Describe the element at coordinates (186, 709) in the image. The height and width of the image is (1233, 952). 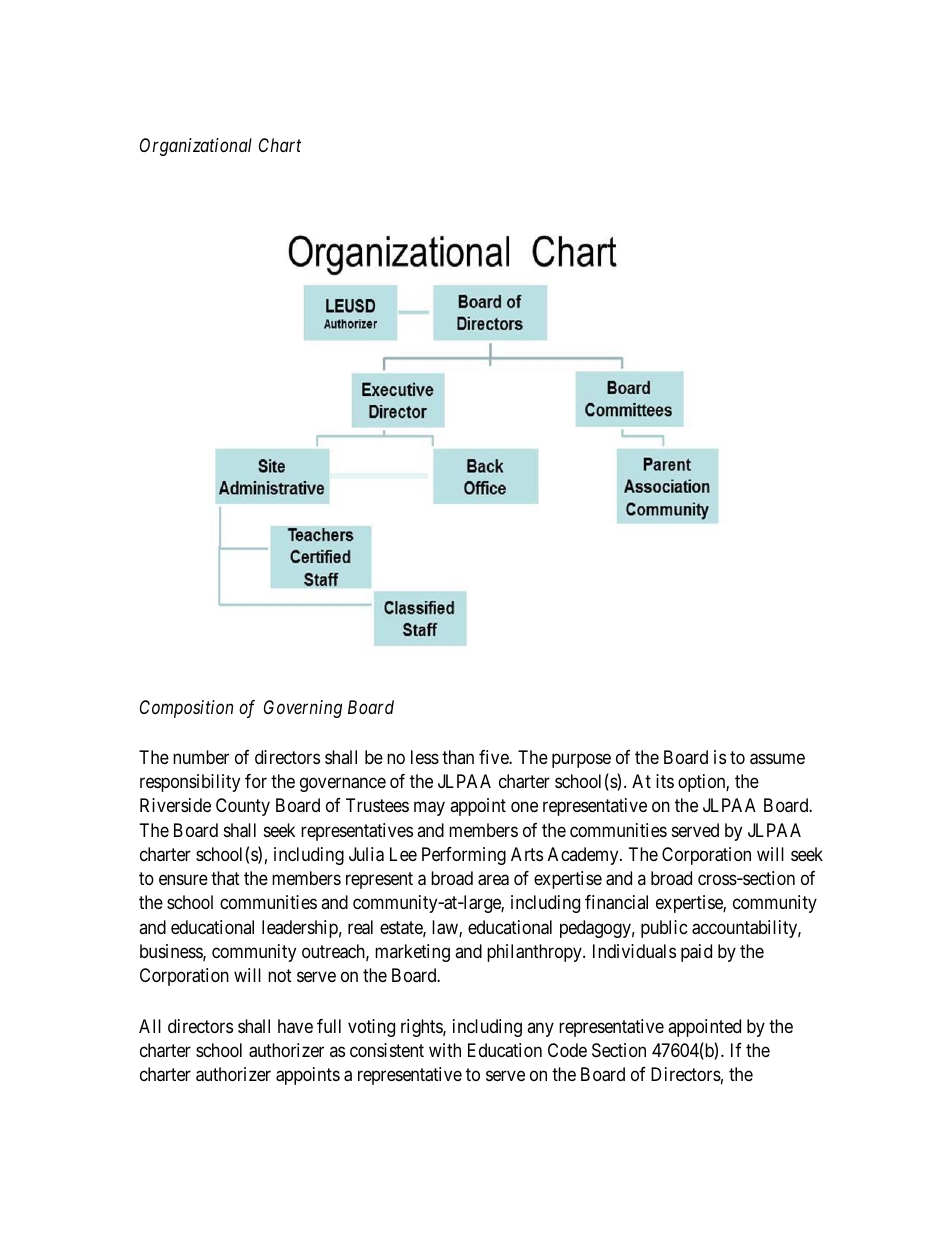
I see `Composition` at that location.
